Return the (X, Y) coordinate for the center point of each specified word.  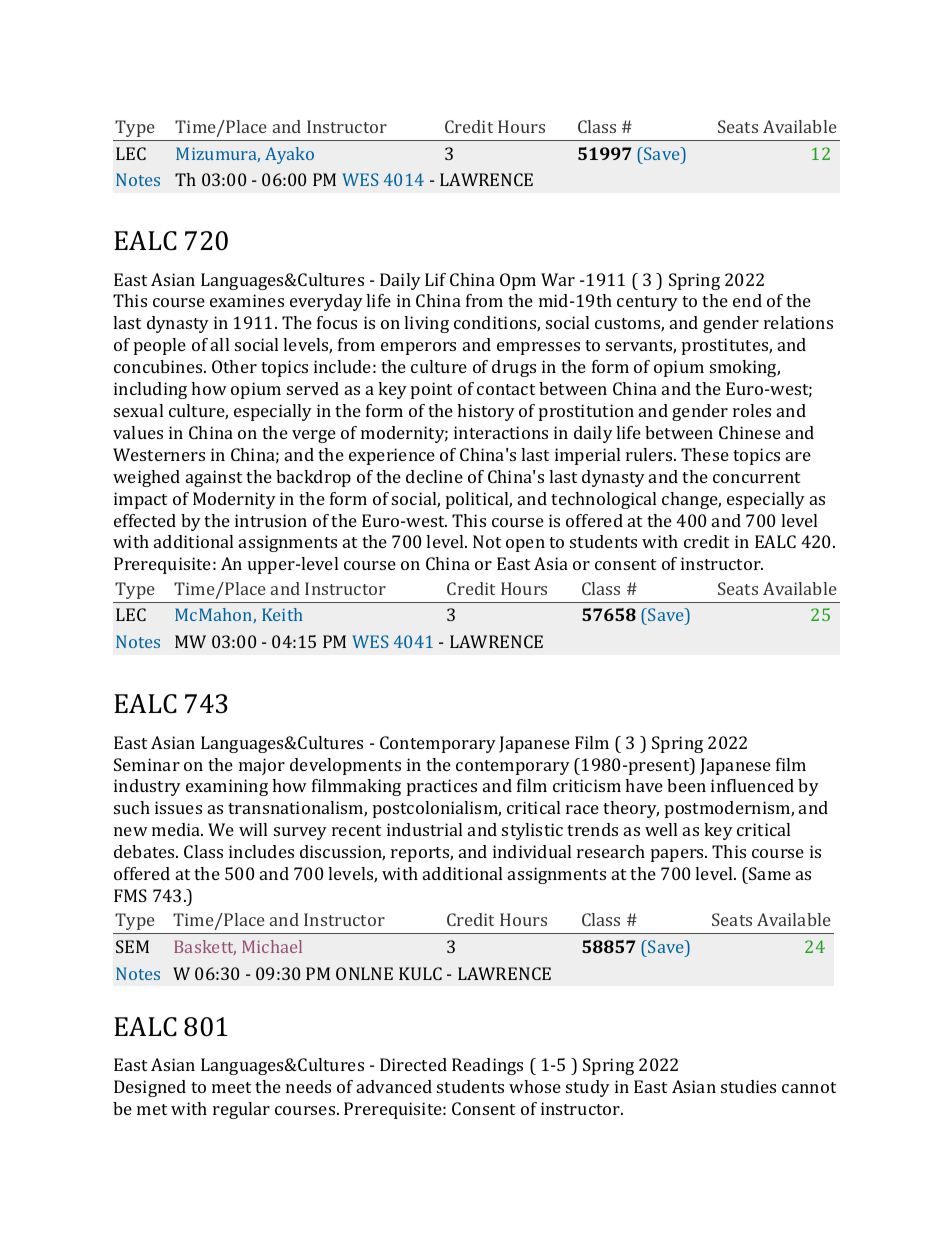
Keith (282, 614)
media (177, 829)
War (558, 279)
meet (231, 1087)
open (525, 545)
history (486, 412)
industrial (424, 829)
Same (769, 873)
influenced (752, 785)
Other (234, 366)
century (647, 303)
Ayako (289, 155)
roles (752, 410)
